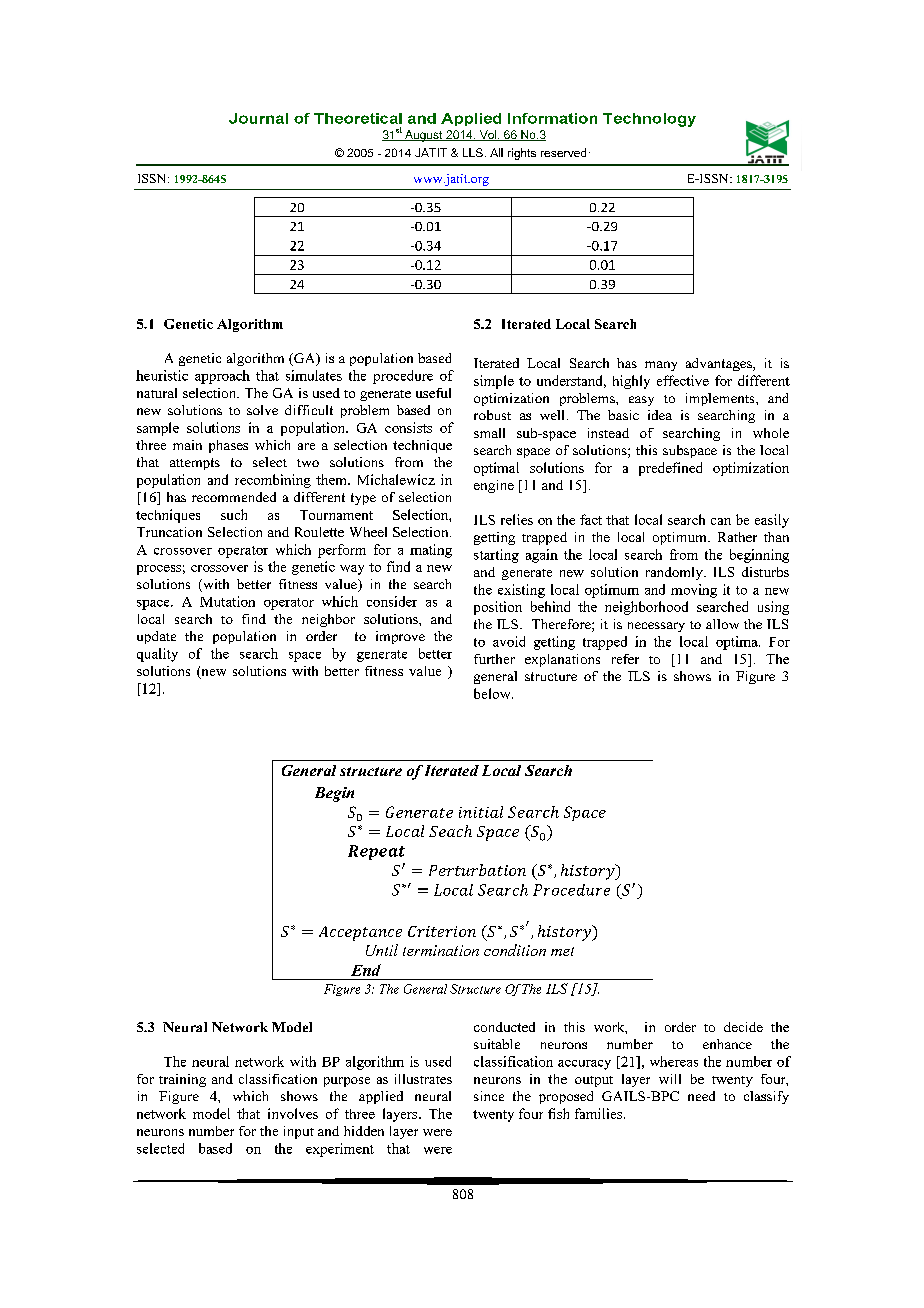 The width and height of the page is (924, 1308). Describe the element at coordinates (473, 152) in the page. I see `LLS` at that location.
